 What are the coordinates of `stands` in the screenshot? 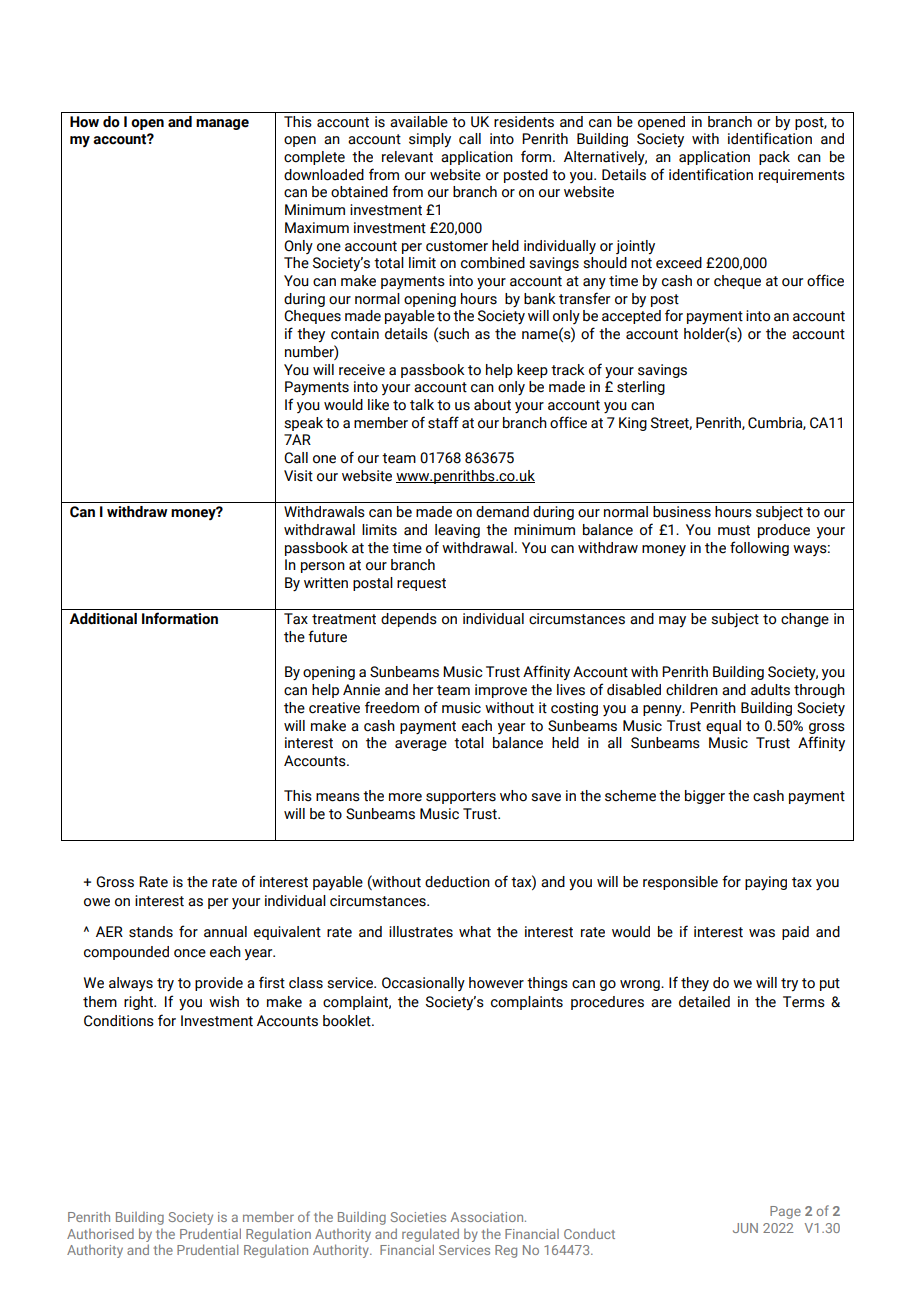 It's located at (151, 932).
